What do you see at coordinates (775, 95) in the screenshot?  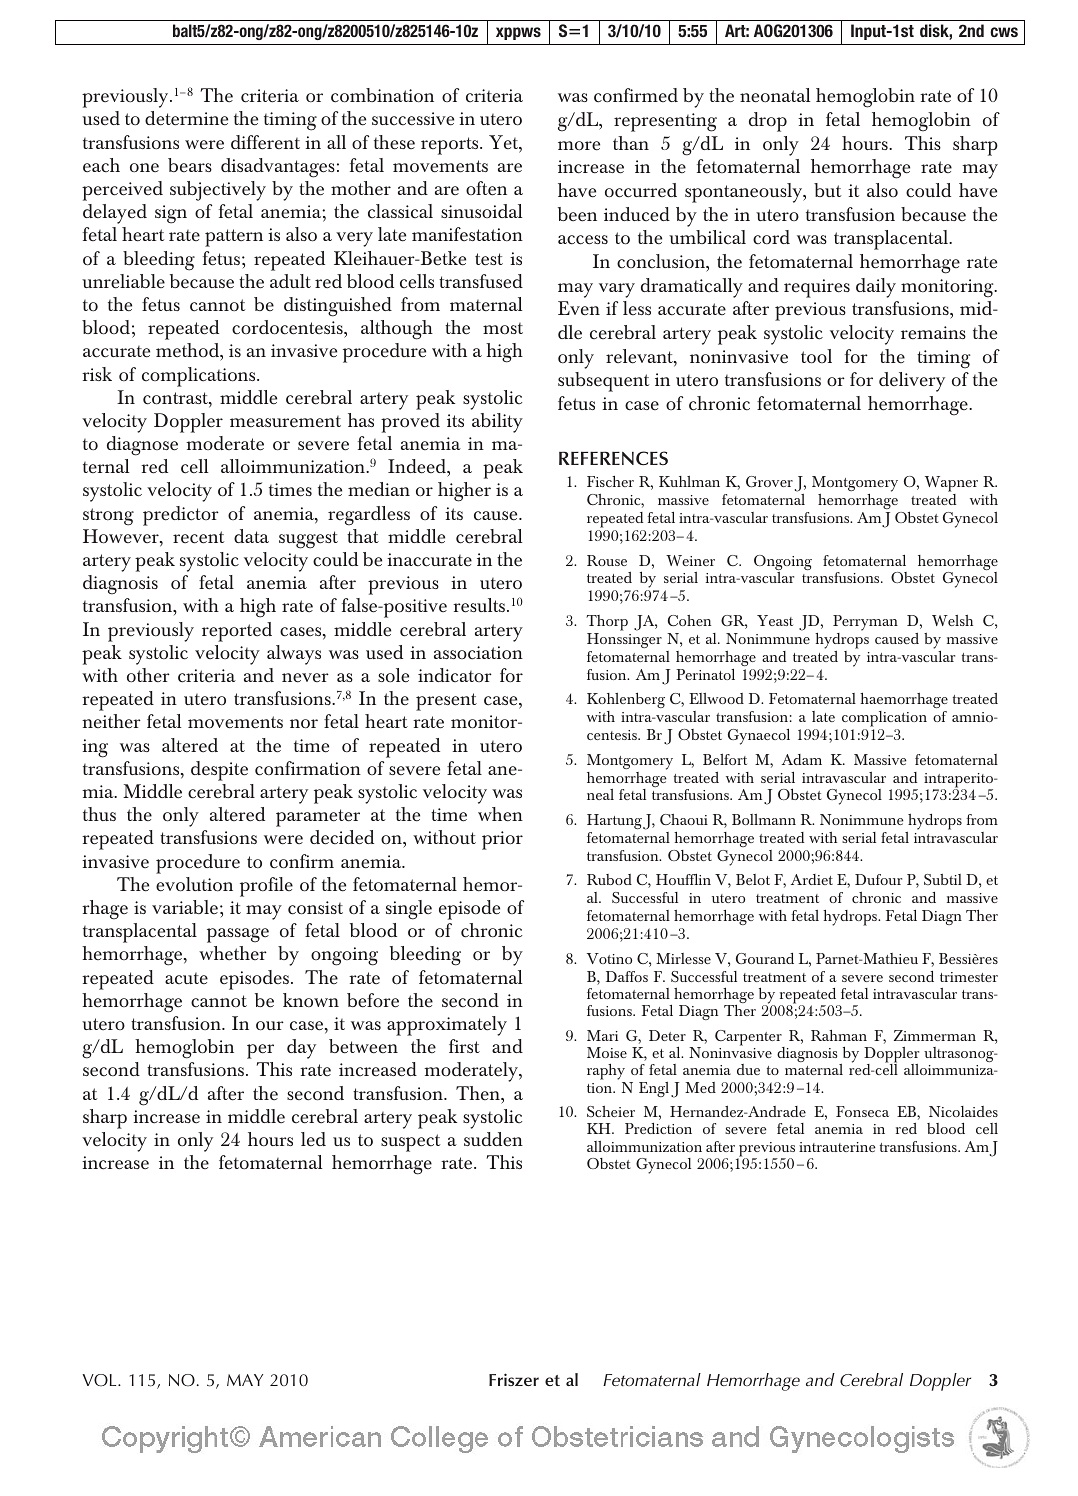 I see `neonatal` at bounding box center [775, 95].
